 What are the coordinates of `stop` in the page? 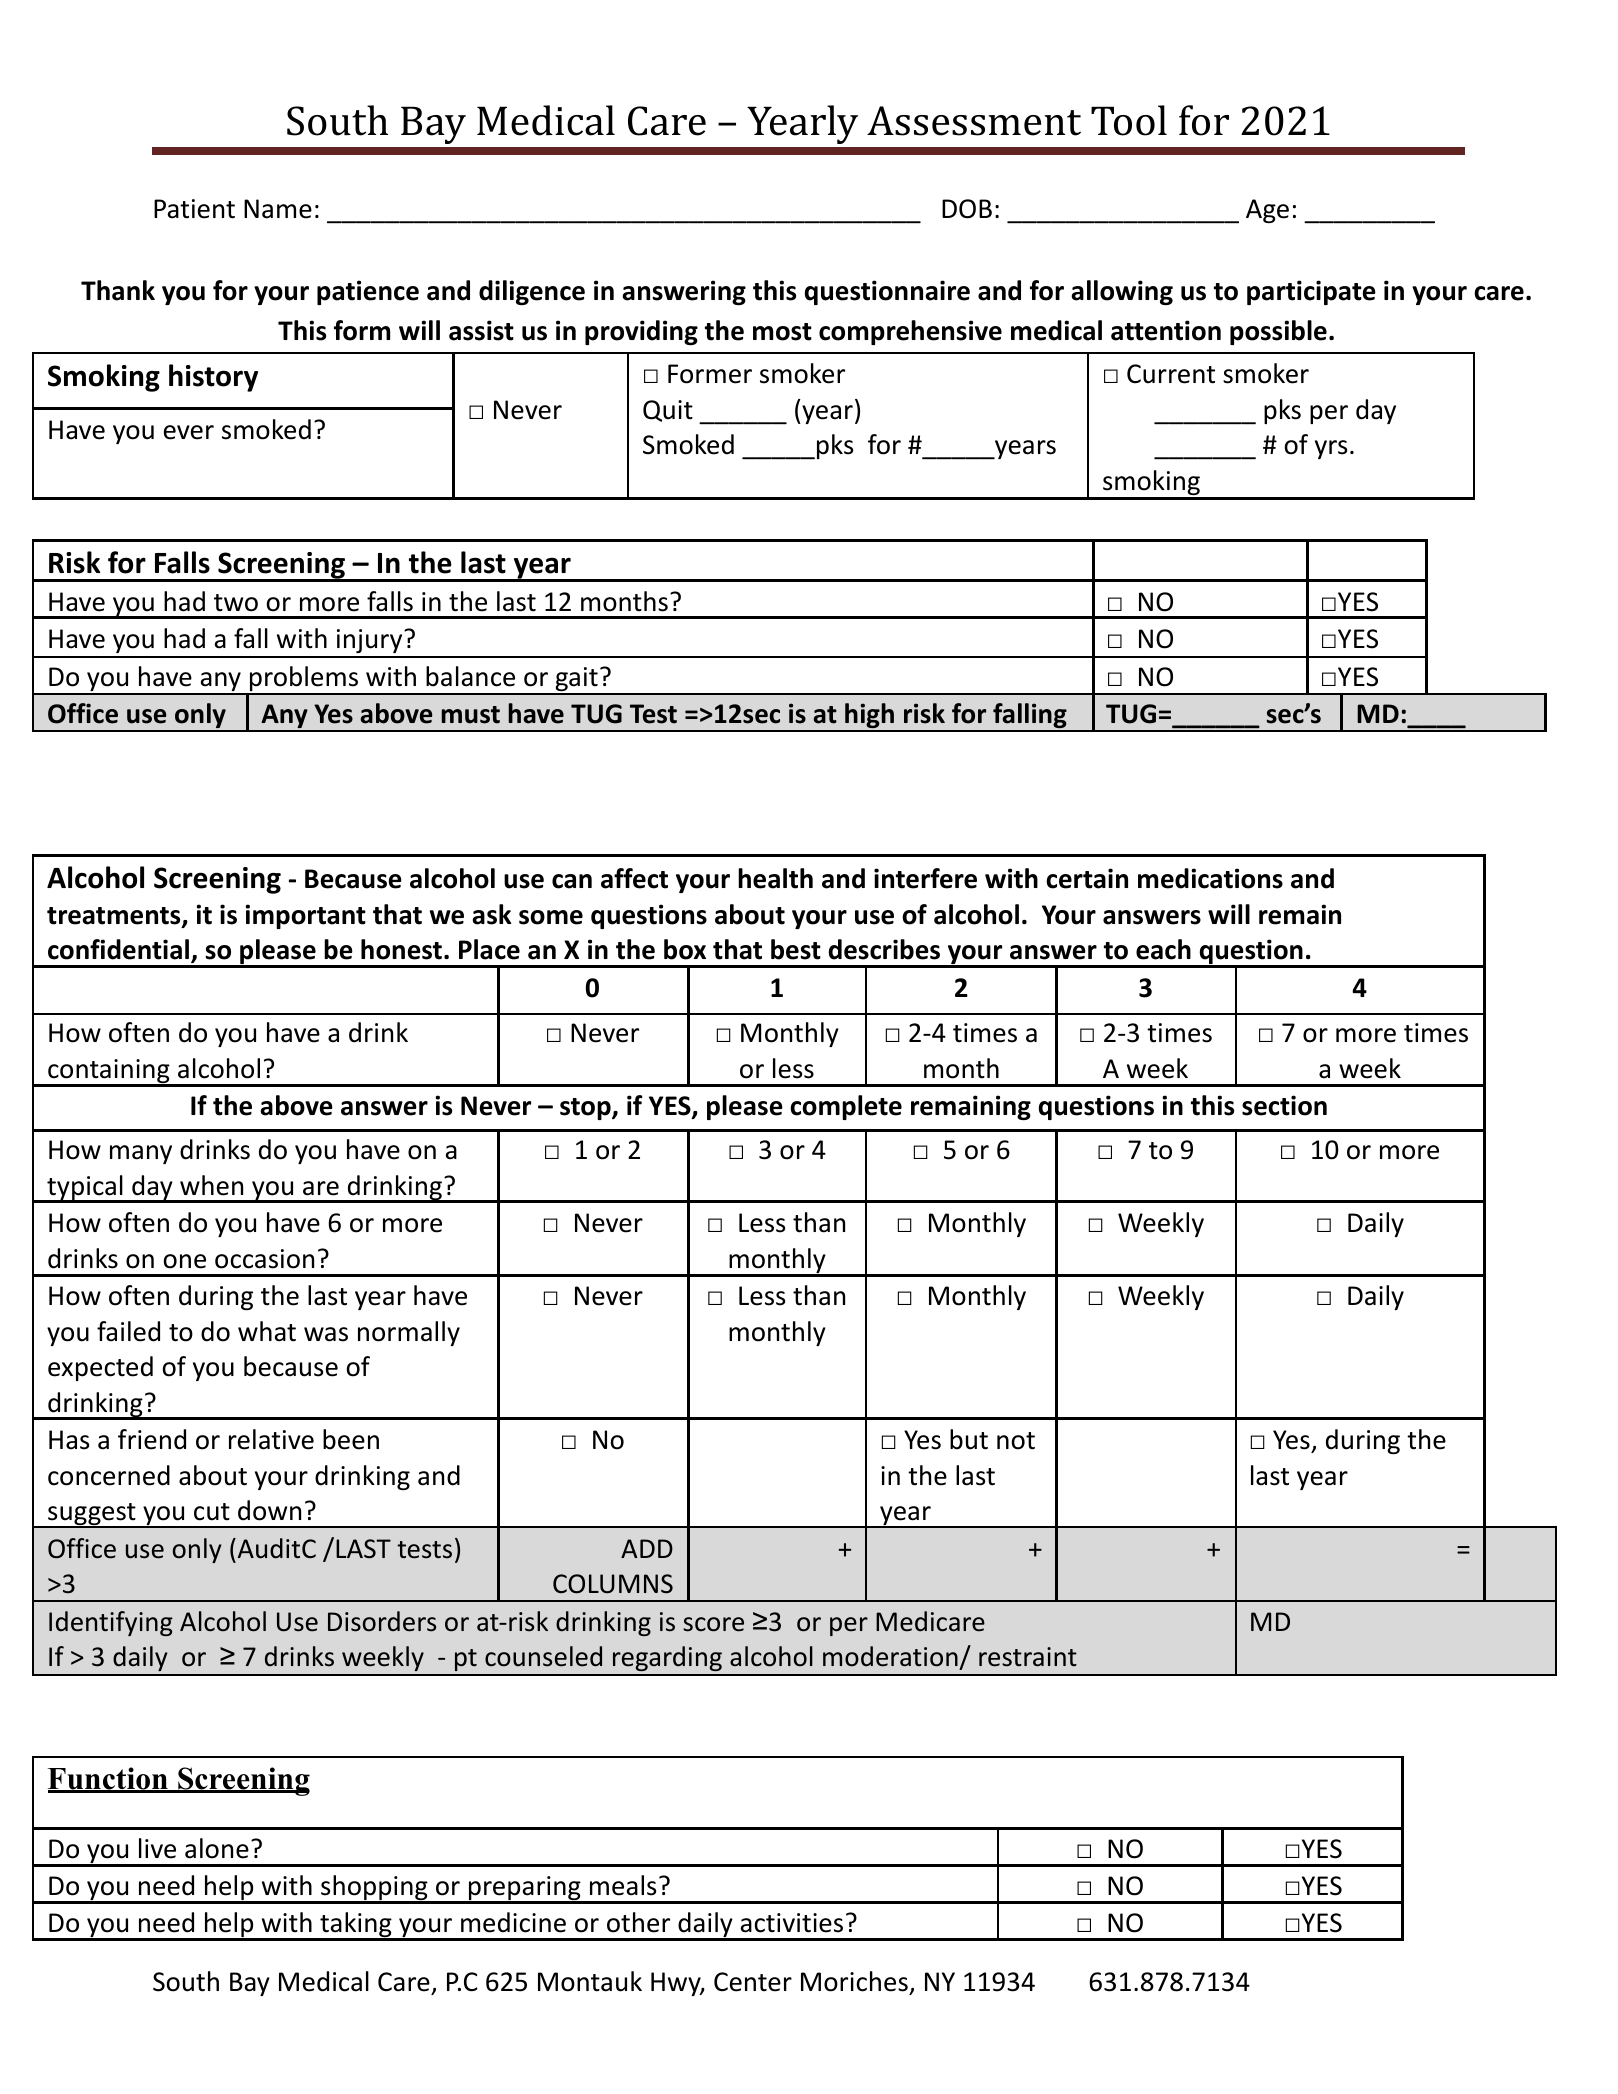 It's located at (586, 1109).
